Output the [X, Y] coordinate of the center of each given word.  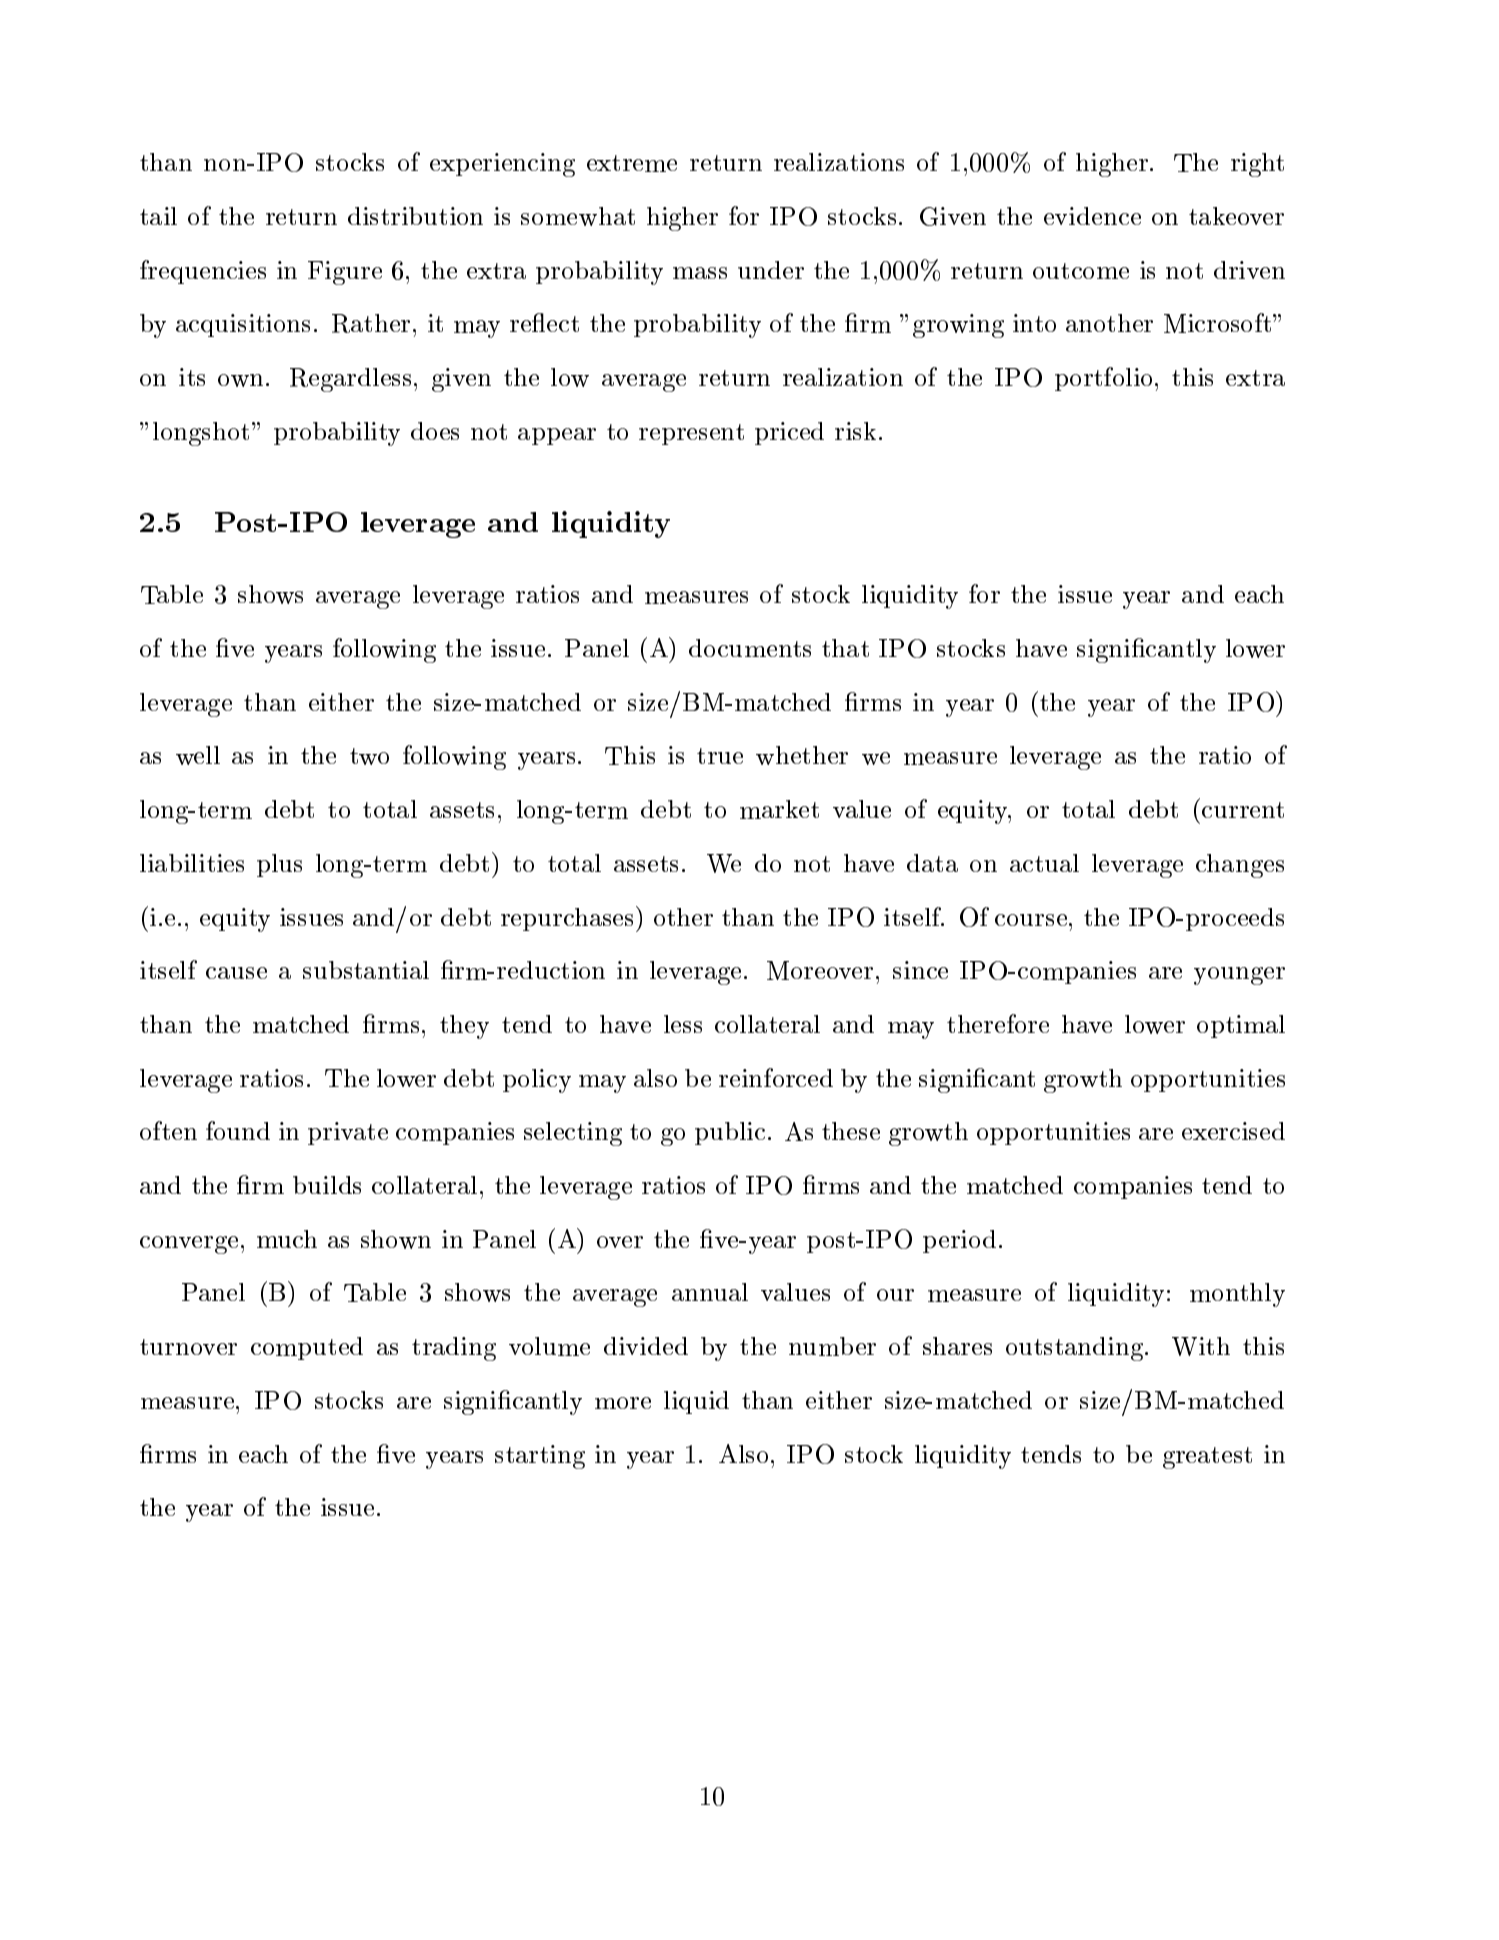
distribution [415, 216]
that [845, 648]
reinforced [776, 1077]
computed [307, 1348]
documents [750, 648]
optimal [1241, 1026]
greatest [1207, 1458]
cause [236, 973]
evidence [1092, 216]
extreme [632, 163]
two [369, 756]
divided [646, 1346]
